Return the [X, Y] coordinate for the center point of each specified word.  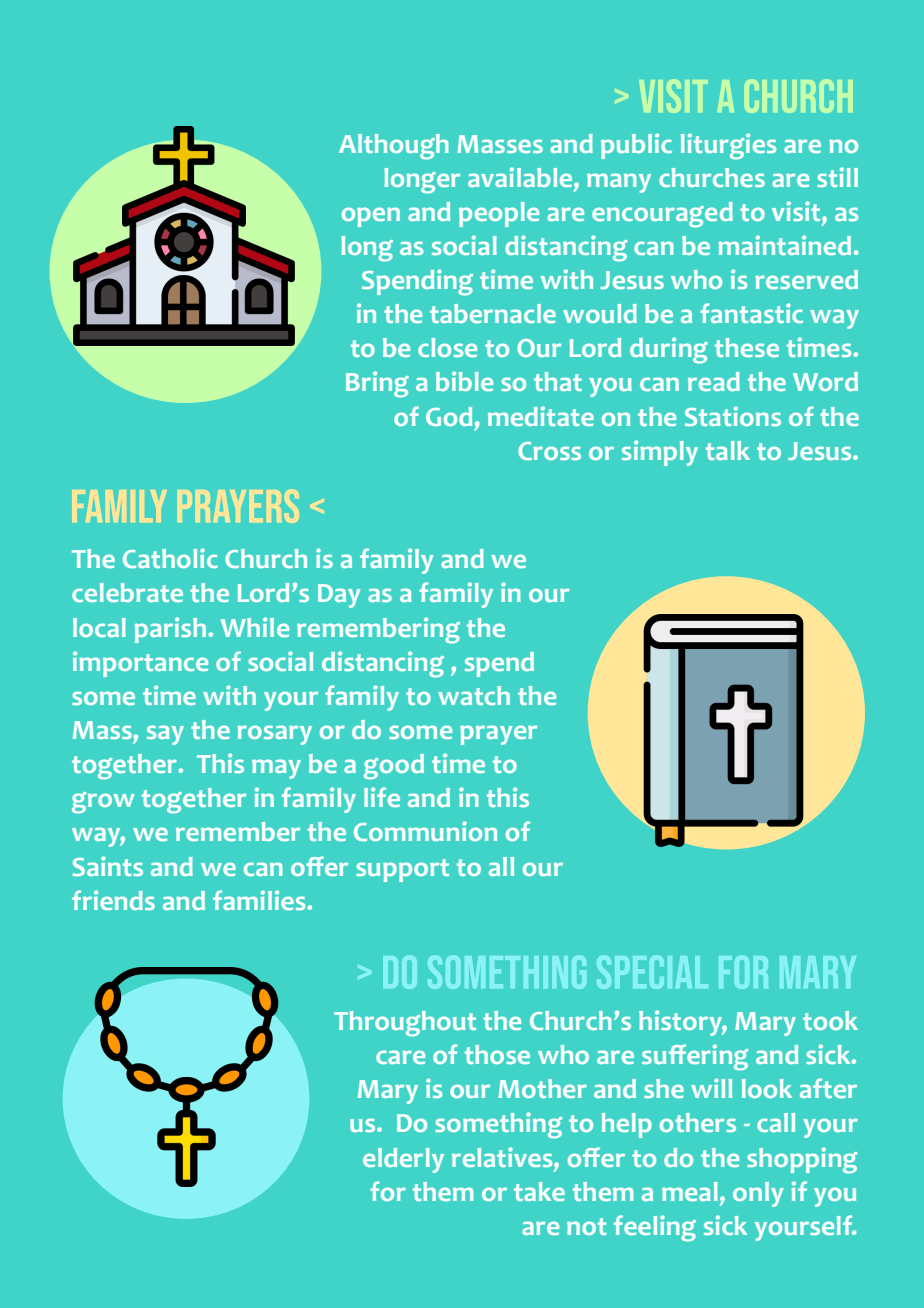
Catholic [170, 558]
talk [728, 450]
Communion [425, 831]
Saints [107, 866]
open [371, 217]
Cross [549, 451]
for [388, 1191]
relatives [503, 1157]
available [521, 177]
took [830, 1020]
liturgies [728, 146]
